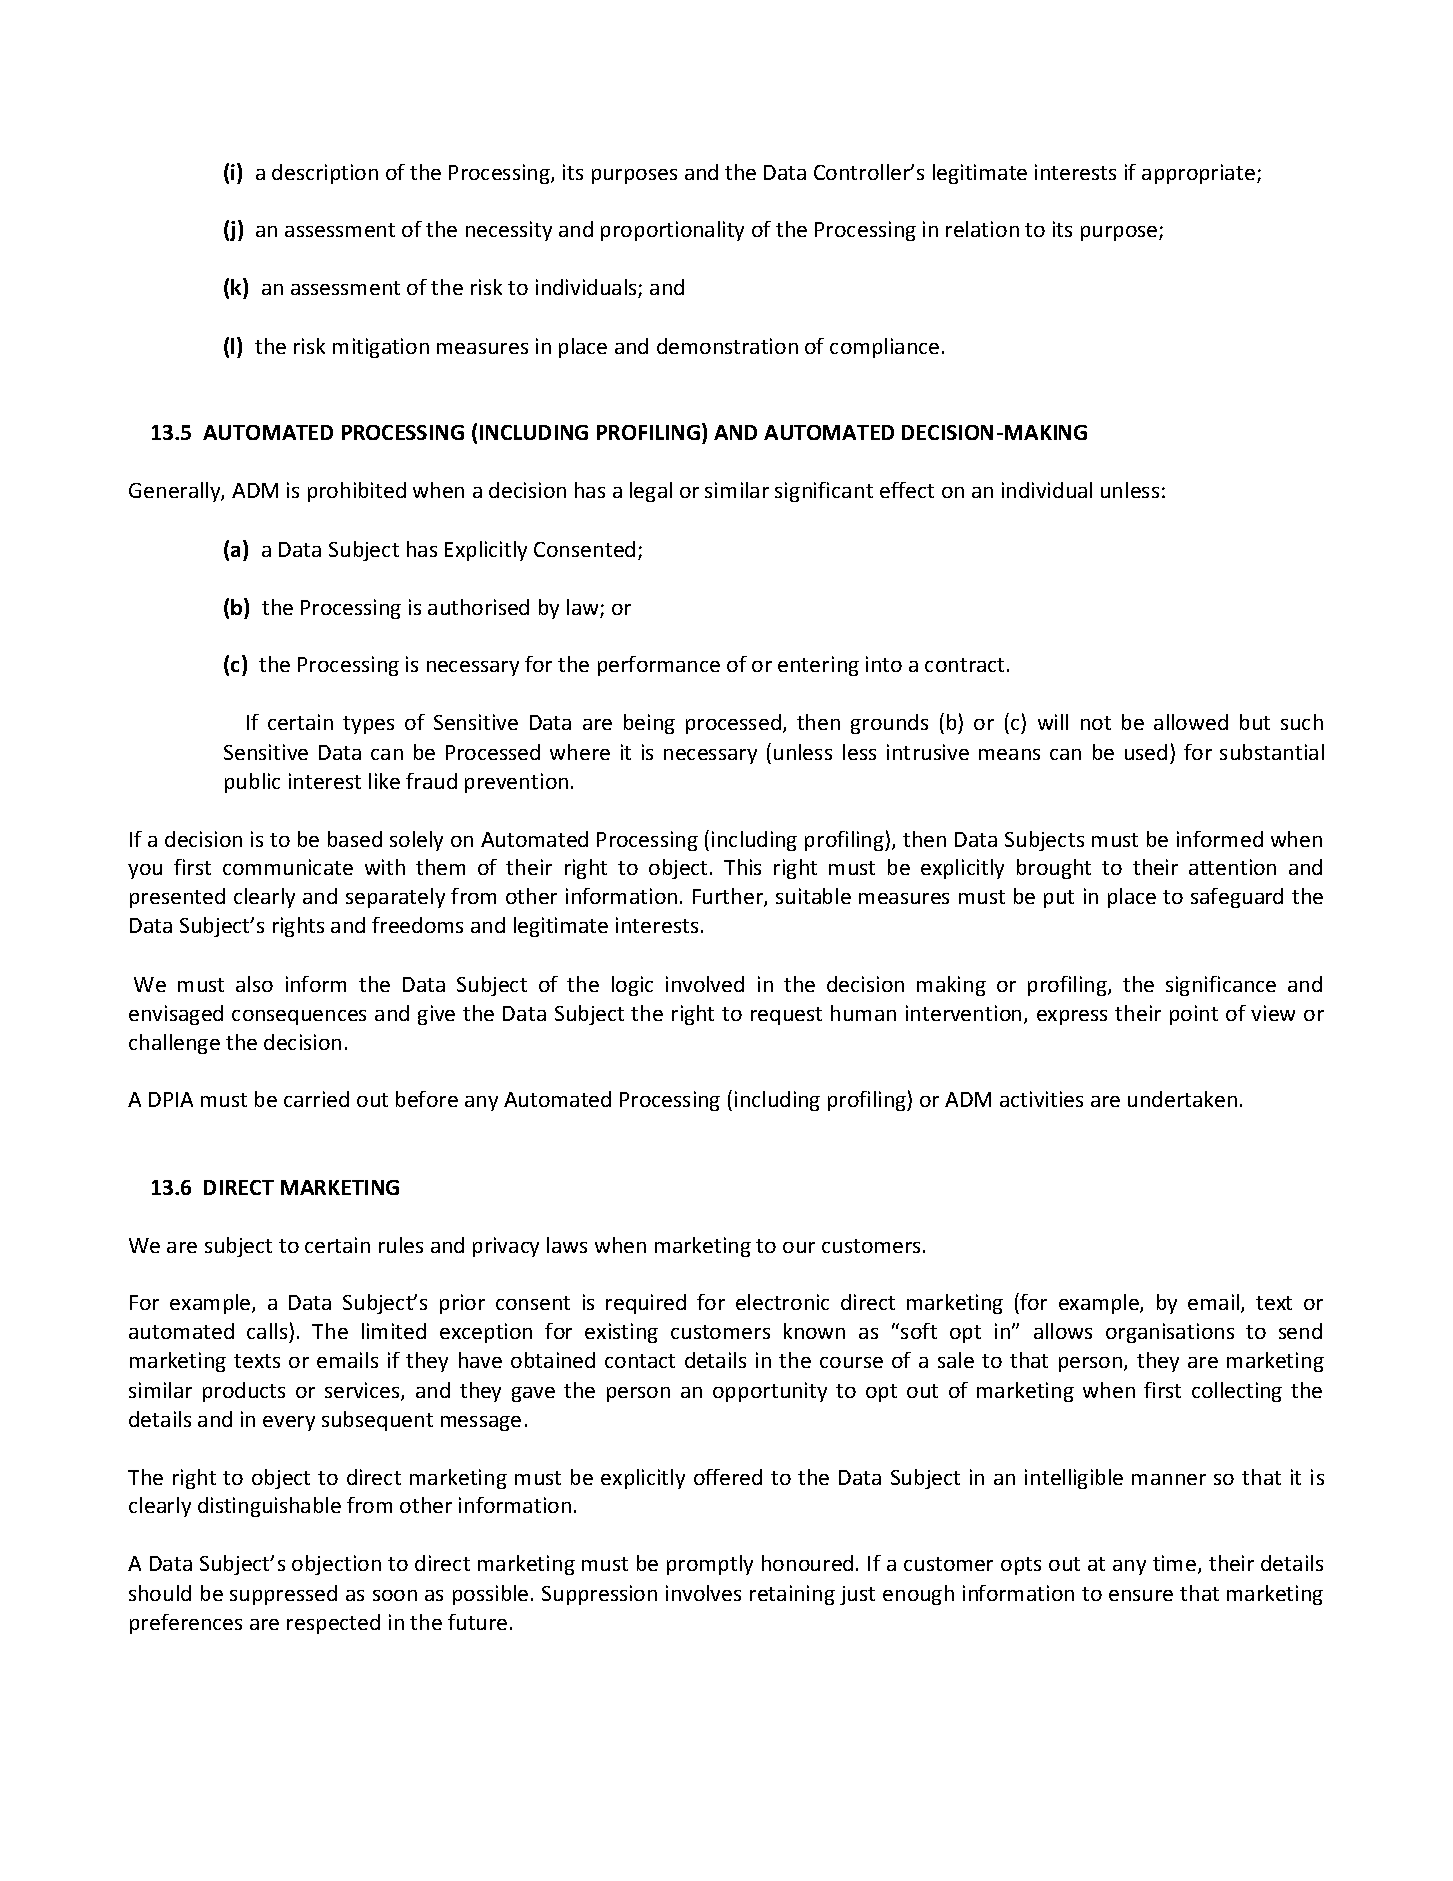 Image resolution: width=1453 pixels, height=1881 pixels. What do you see at coordinates (1198, 174) in the image?
I see `appropriate` at bounding box center [1198, 174].
